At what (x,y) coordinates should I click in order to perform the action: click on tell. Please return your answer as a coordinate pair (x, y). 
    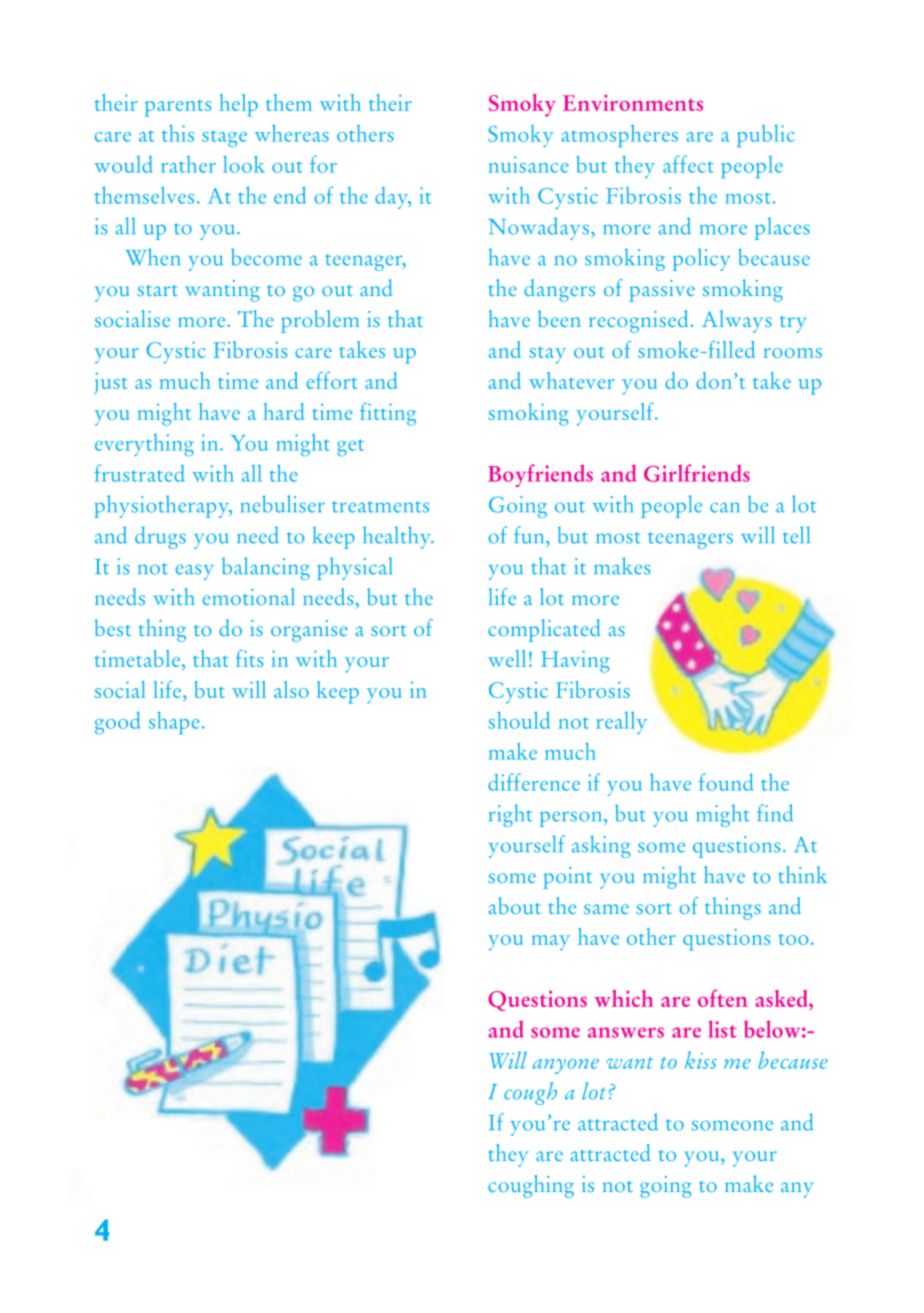
    Looking at the image, I should click on (796, 535).
